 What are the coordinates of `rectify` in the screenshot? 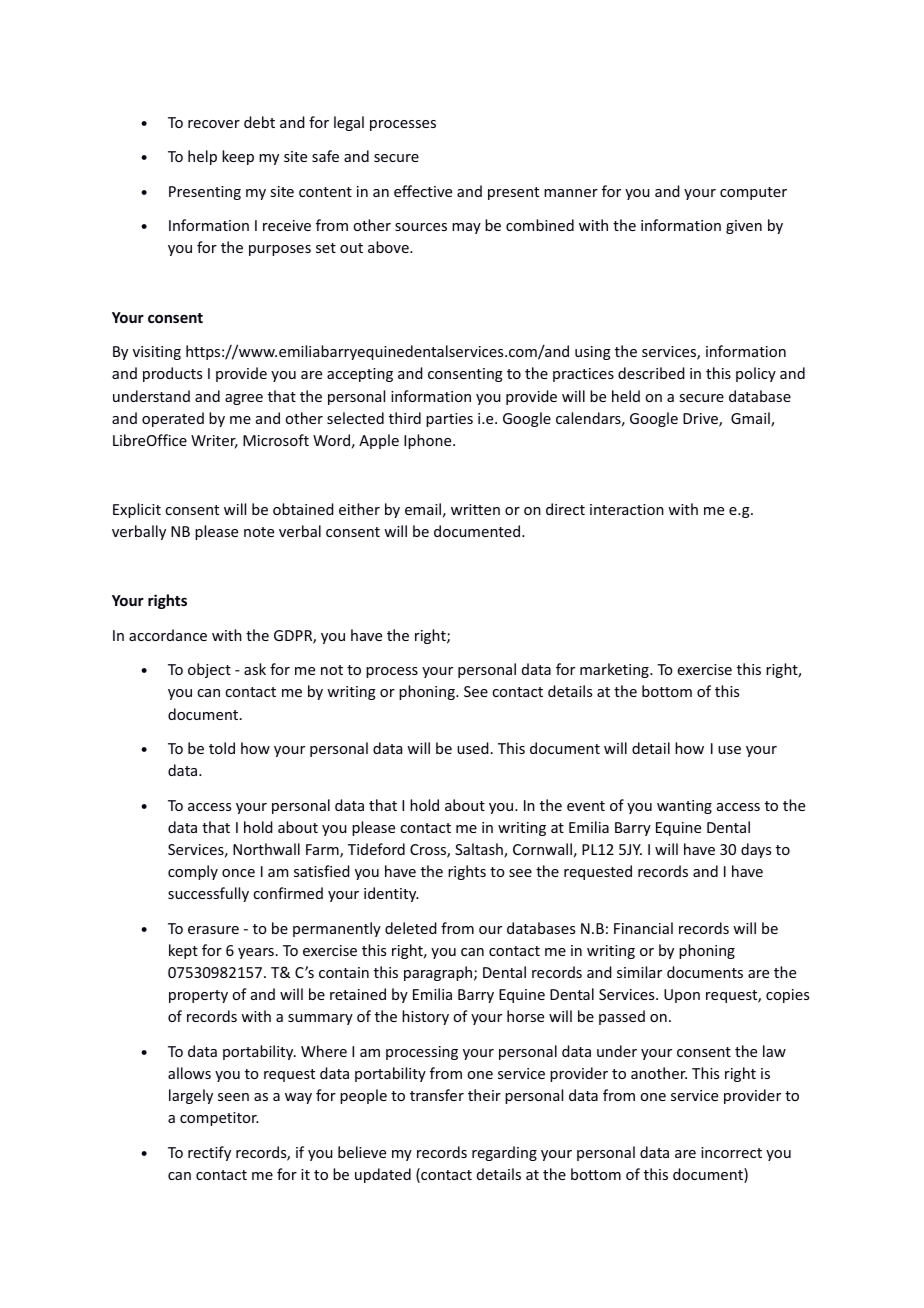 It's located at (209, 1153).
